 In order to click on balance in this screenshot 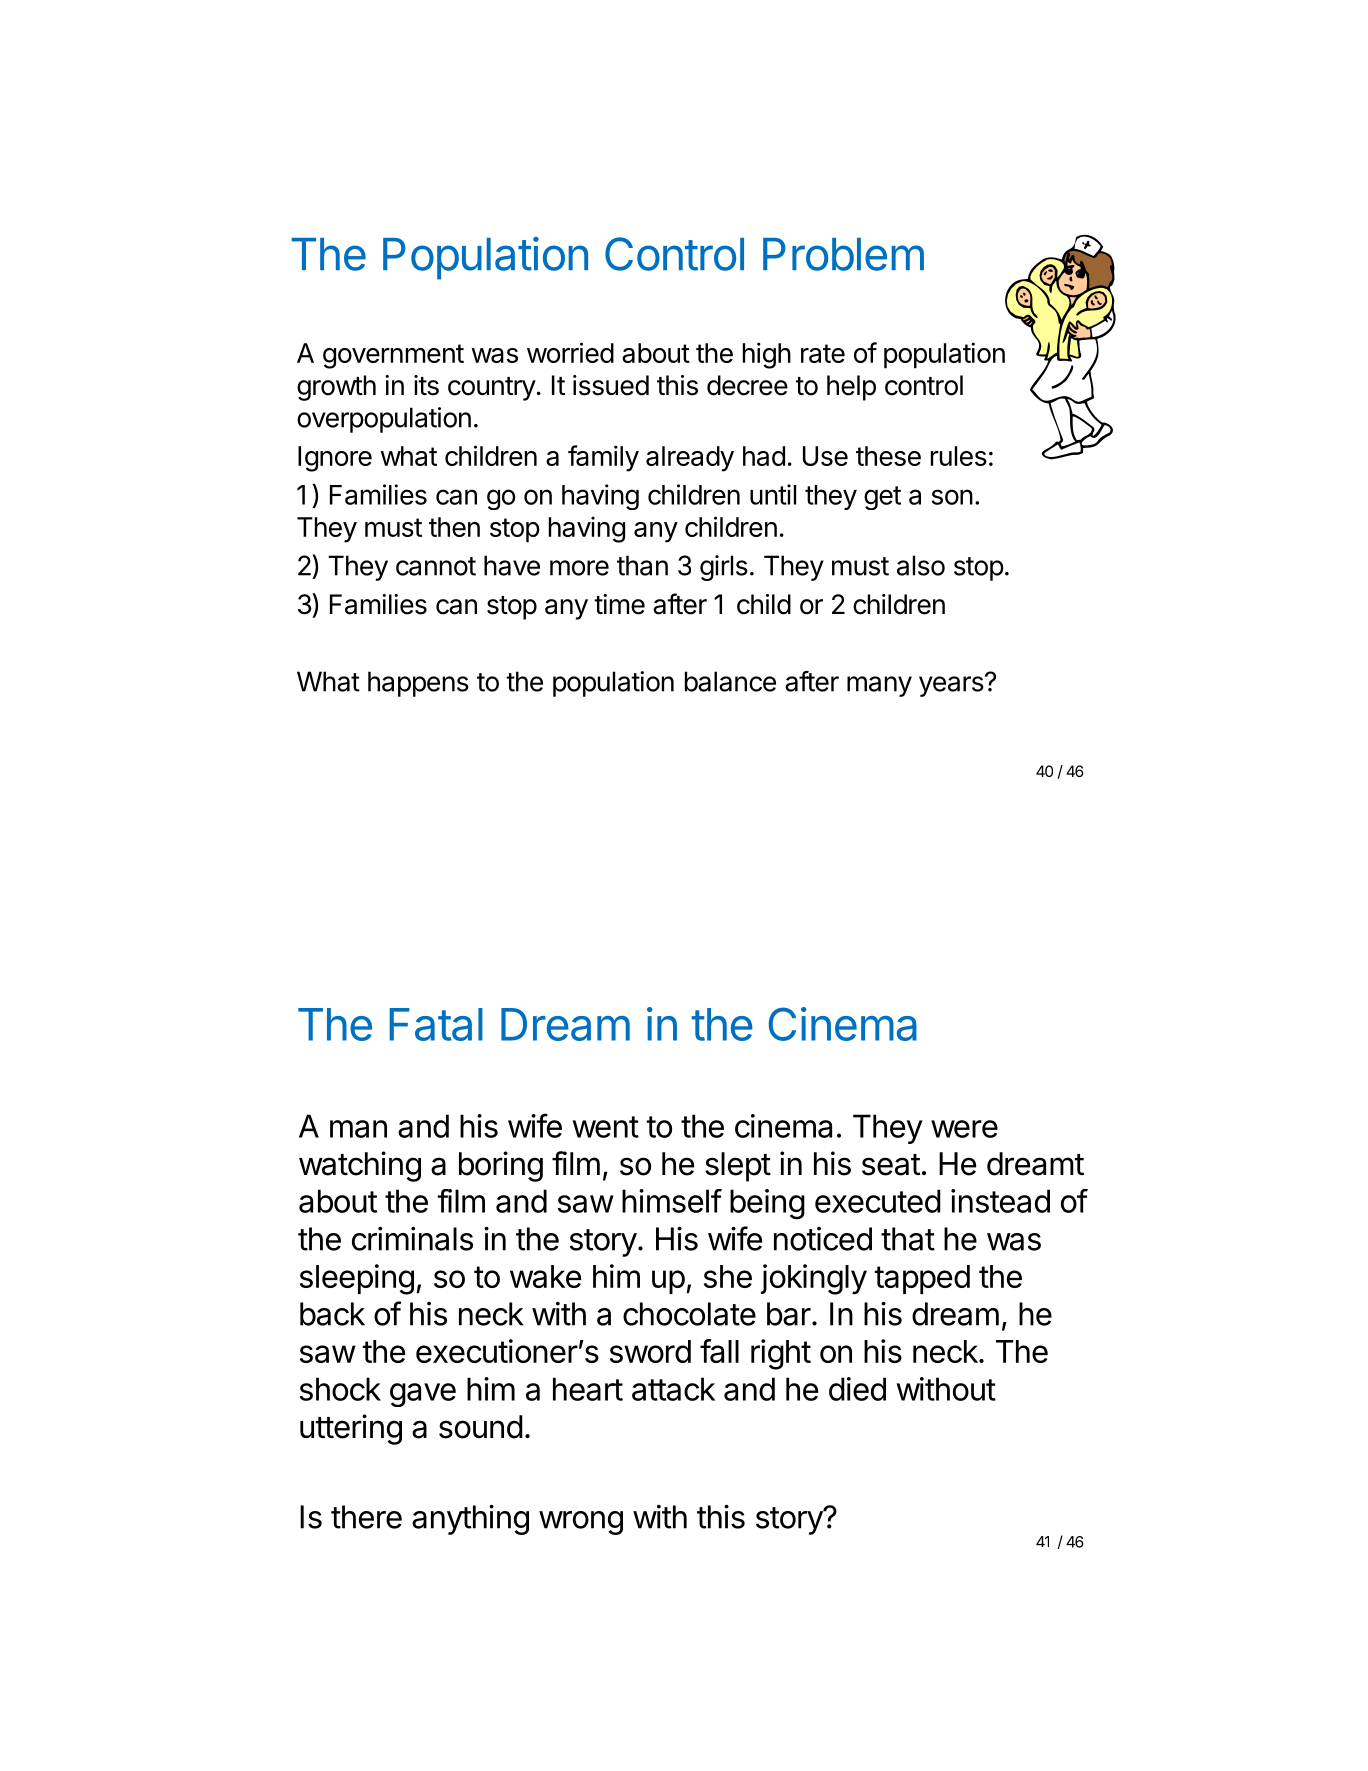, I will do `click(730, 681)`.
